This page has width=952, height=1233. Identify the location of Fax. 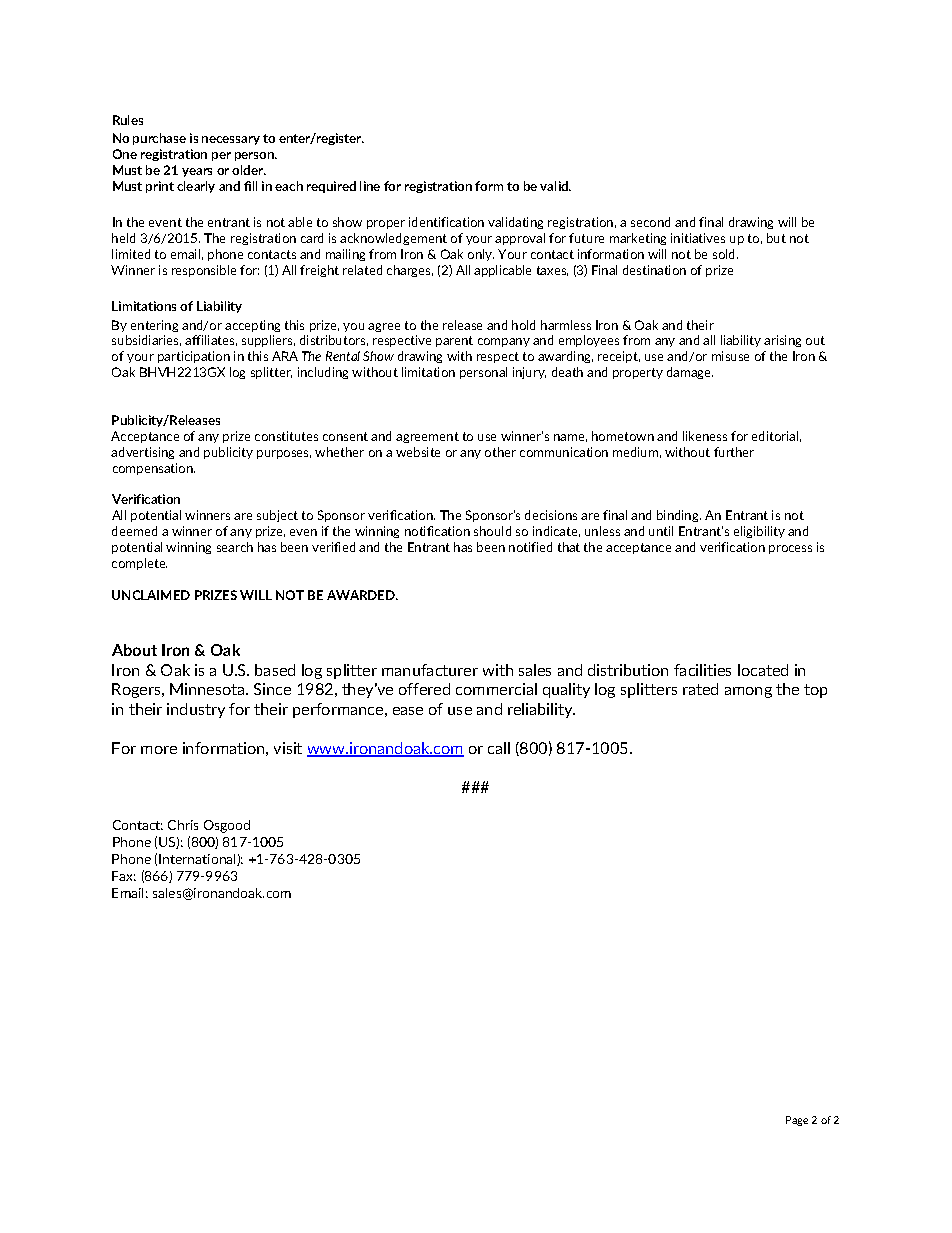
(124, 876).
